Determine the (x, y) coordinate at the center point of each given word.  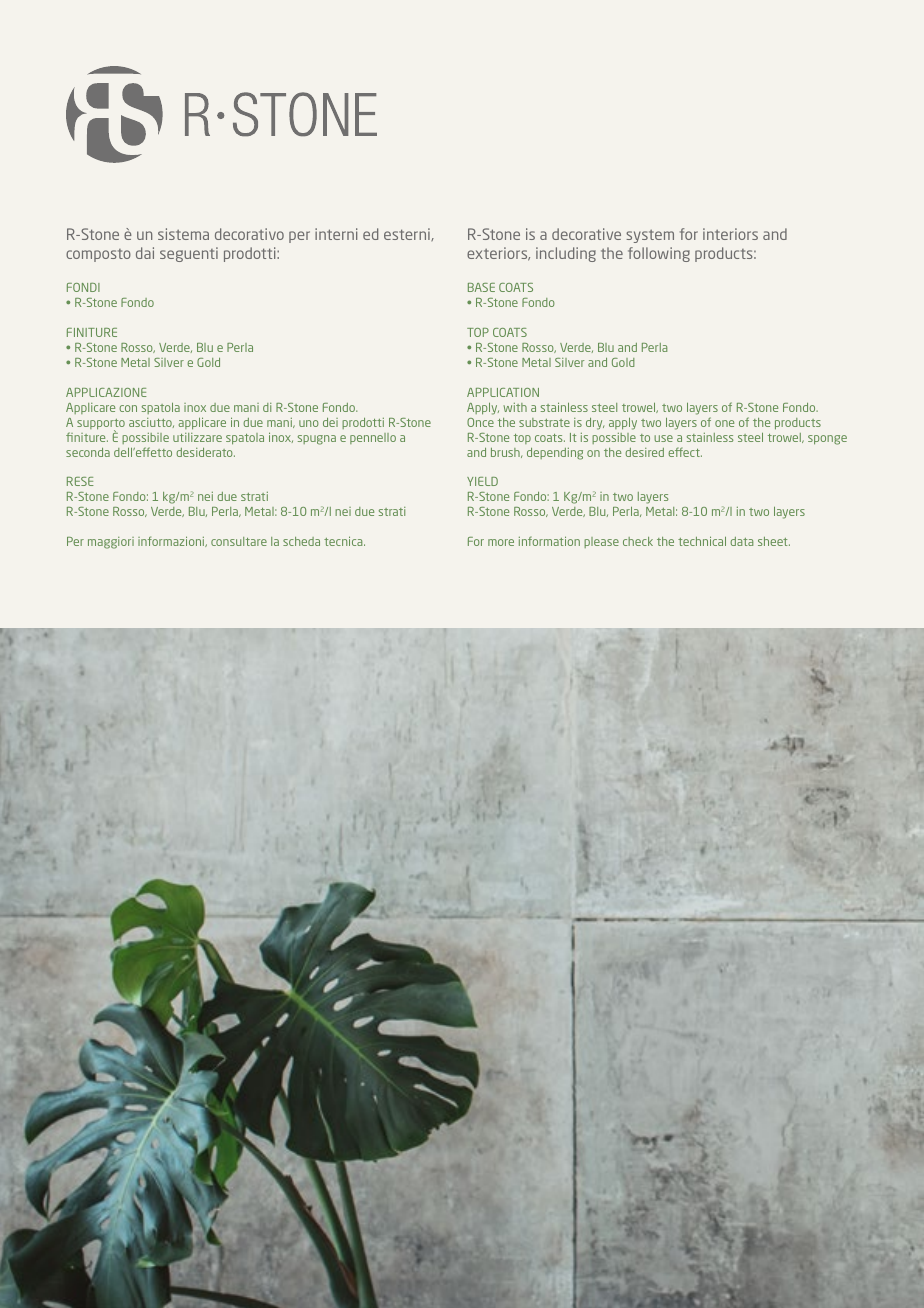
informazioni (172, 541)
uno (309, 423)
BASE (481, 287)
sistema (183, 234)
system (650, 236)
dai (145, 253)
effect (685, 452)
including (566, 254)
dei (330, 422)
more (501, 542)
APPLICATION (503, 392)
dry (595, 424)
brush (506, 453)
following (659, 254)
